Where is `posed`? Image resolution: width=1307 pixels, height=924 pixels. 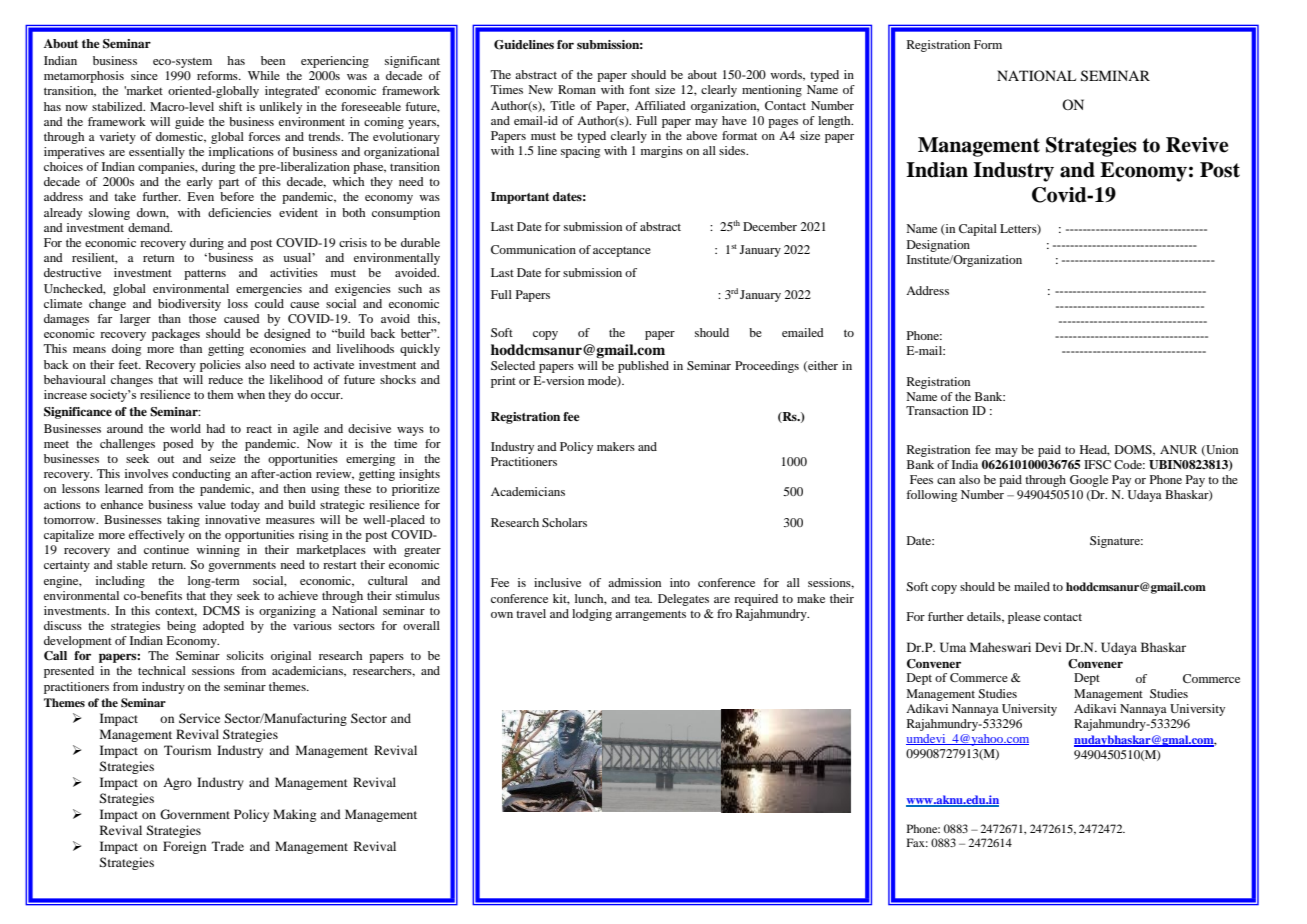 posed is located at coordinates (178, 445).
